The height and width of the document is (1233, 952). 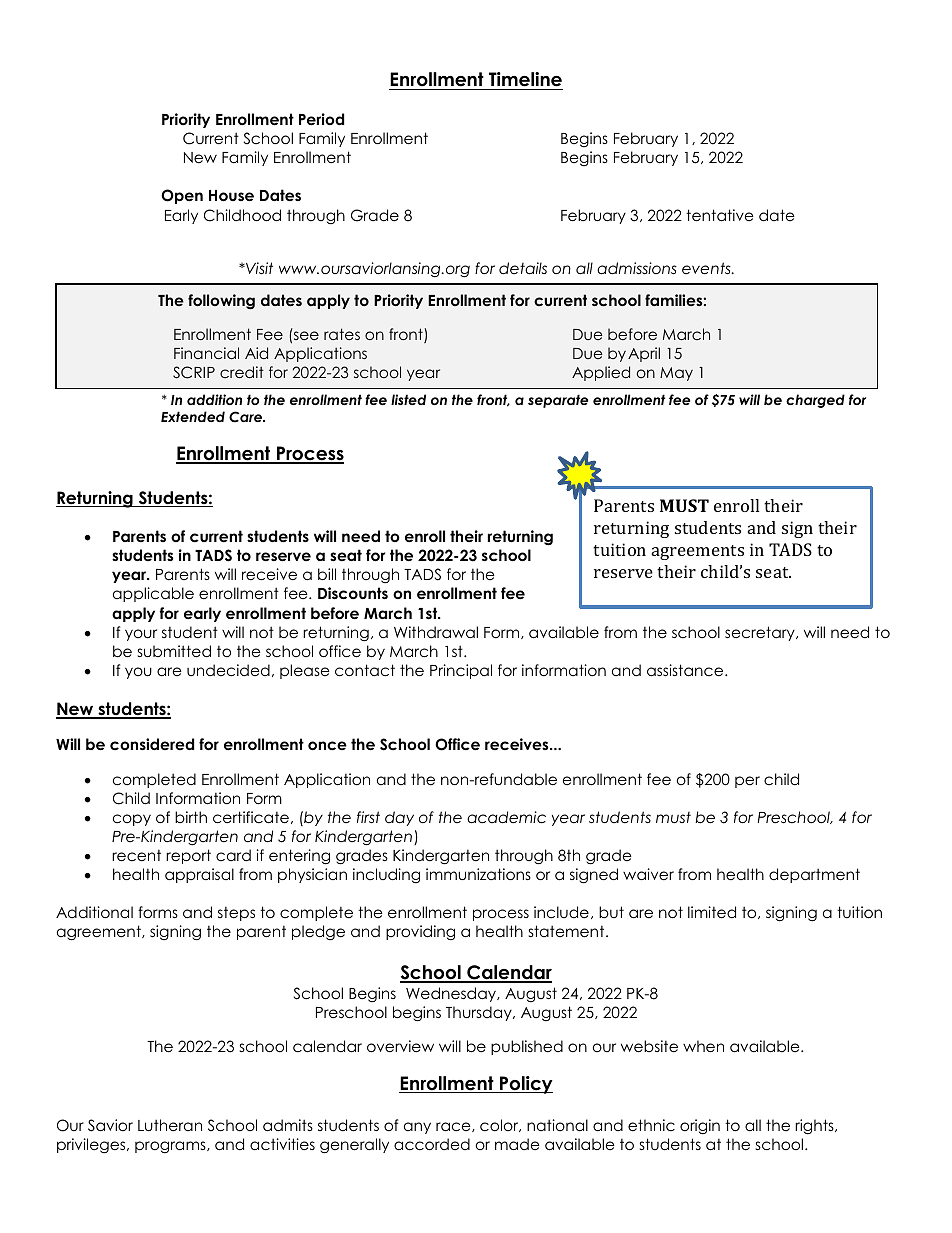 I want to click on race, so click(x=454, y=1127).
